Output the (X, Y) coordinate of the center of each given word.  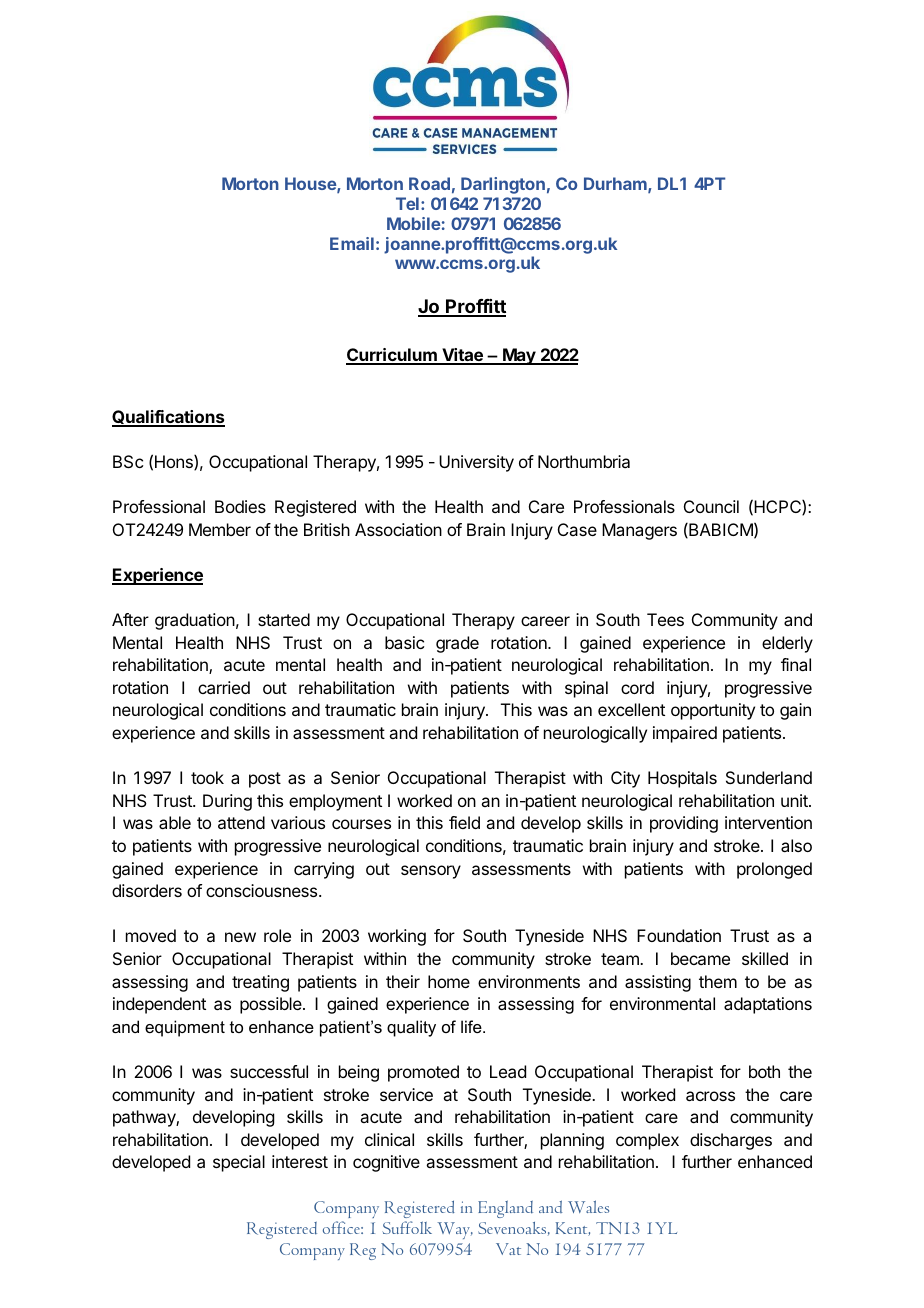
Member (220, 529)
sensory (431, 872)
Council (711, 506)
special (239, 1163)
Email (352, 243)
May (519, 356)
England (505, 1209)
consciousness (263, 890)
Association (398, 529)
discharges (731, 1141)
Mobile (413, 223)
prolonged (774, 870)
